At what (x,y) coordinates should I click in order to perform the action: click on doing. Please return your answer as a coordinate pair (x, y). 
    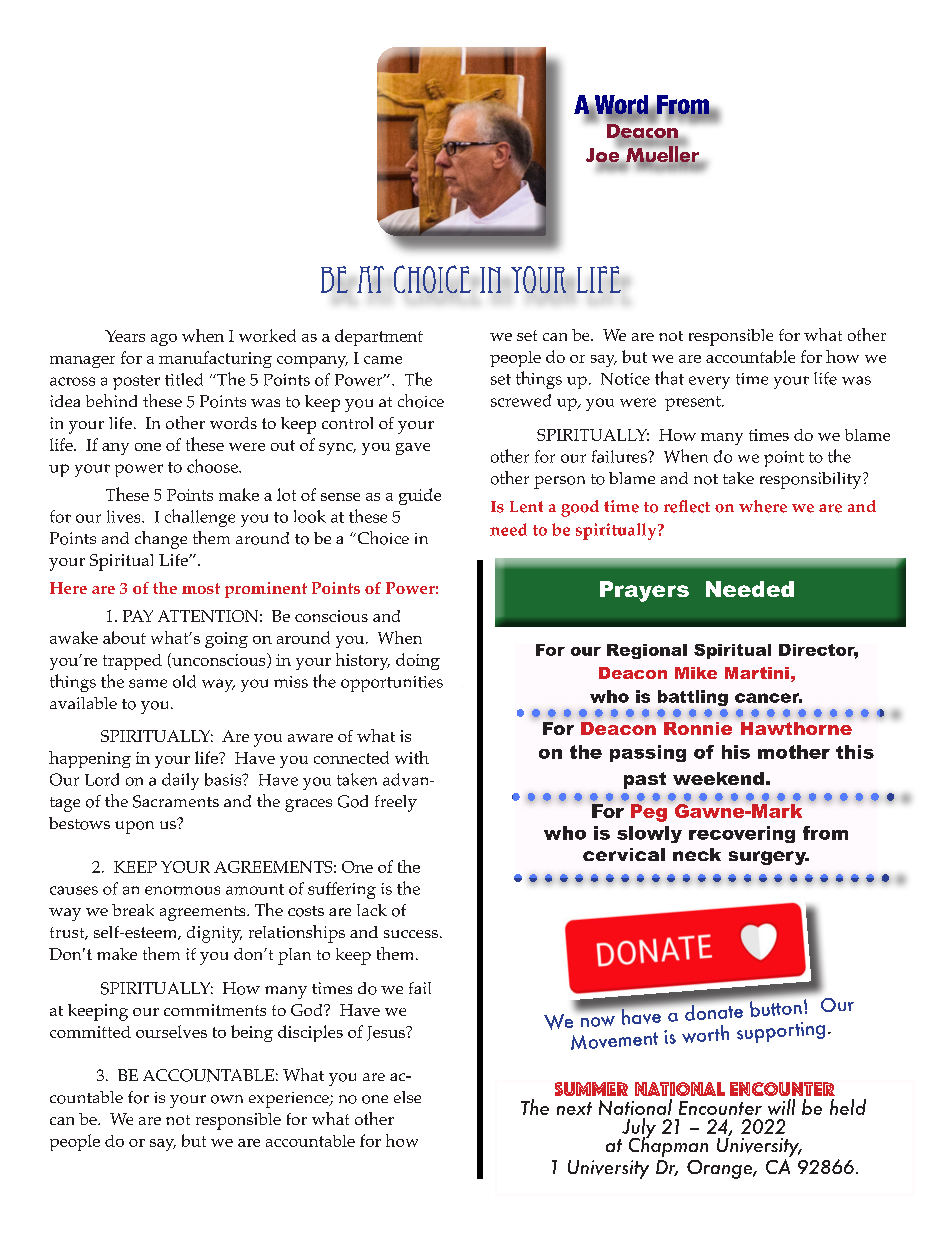
    Looking at the image, I should click on (418, 661).
